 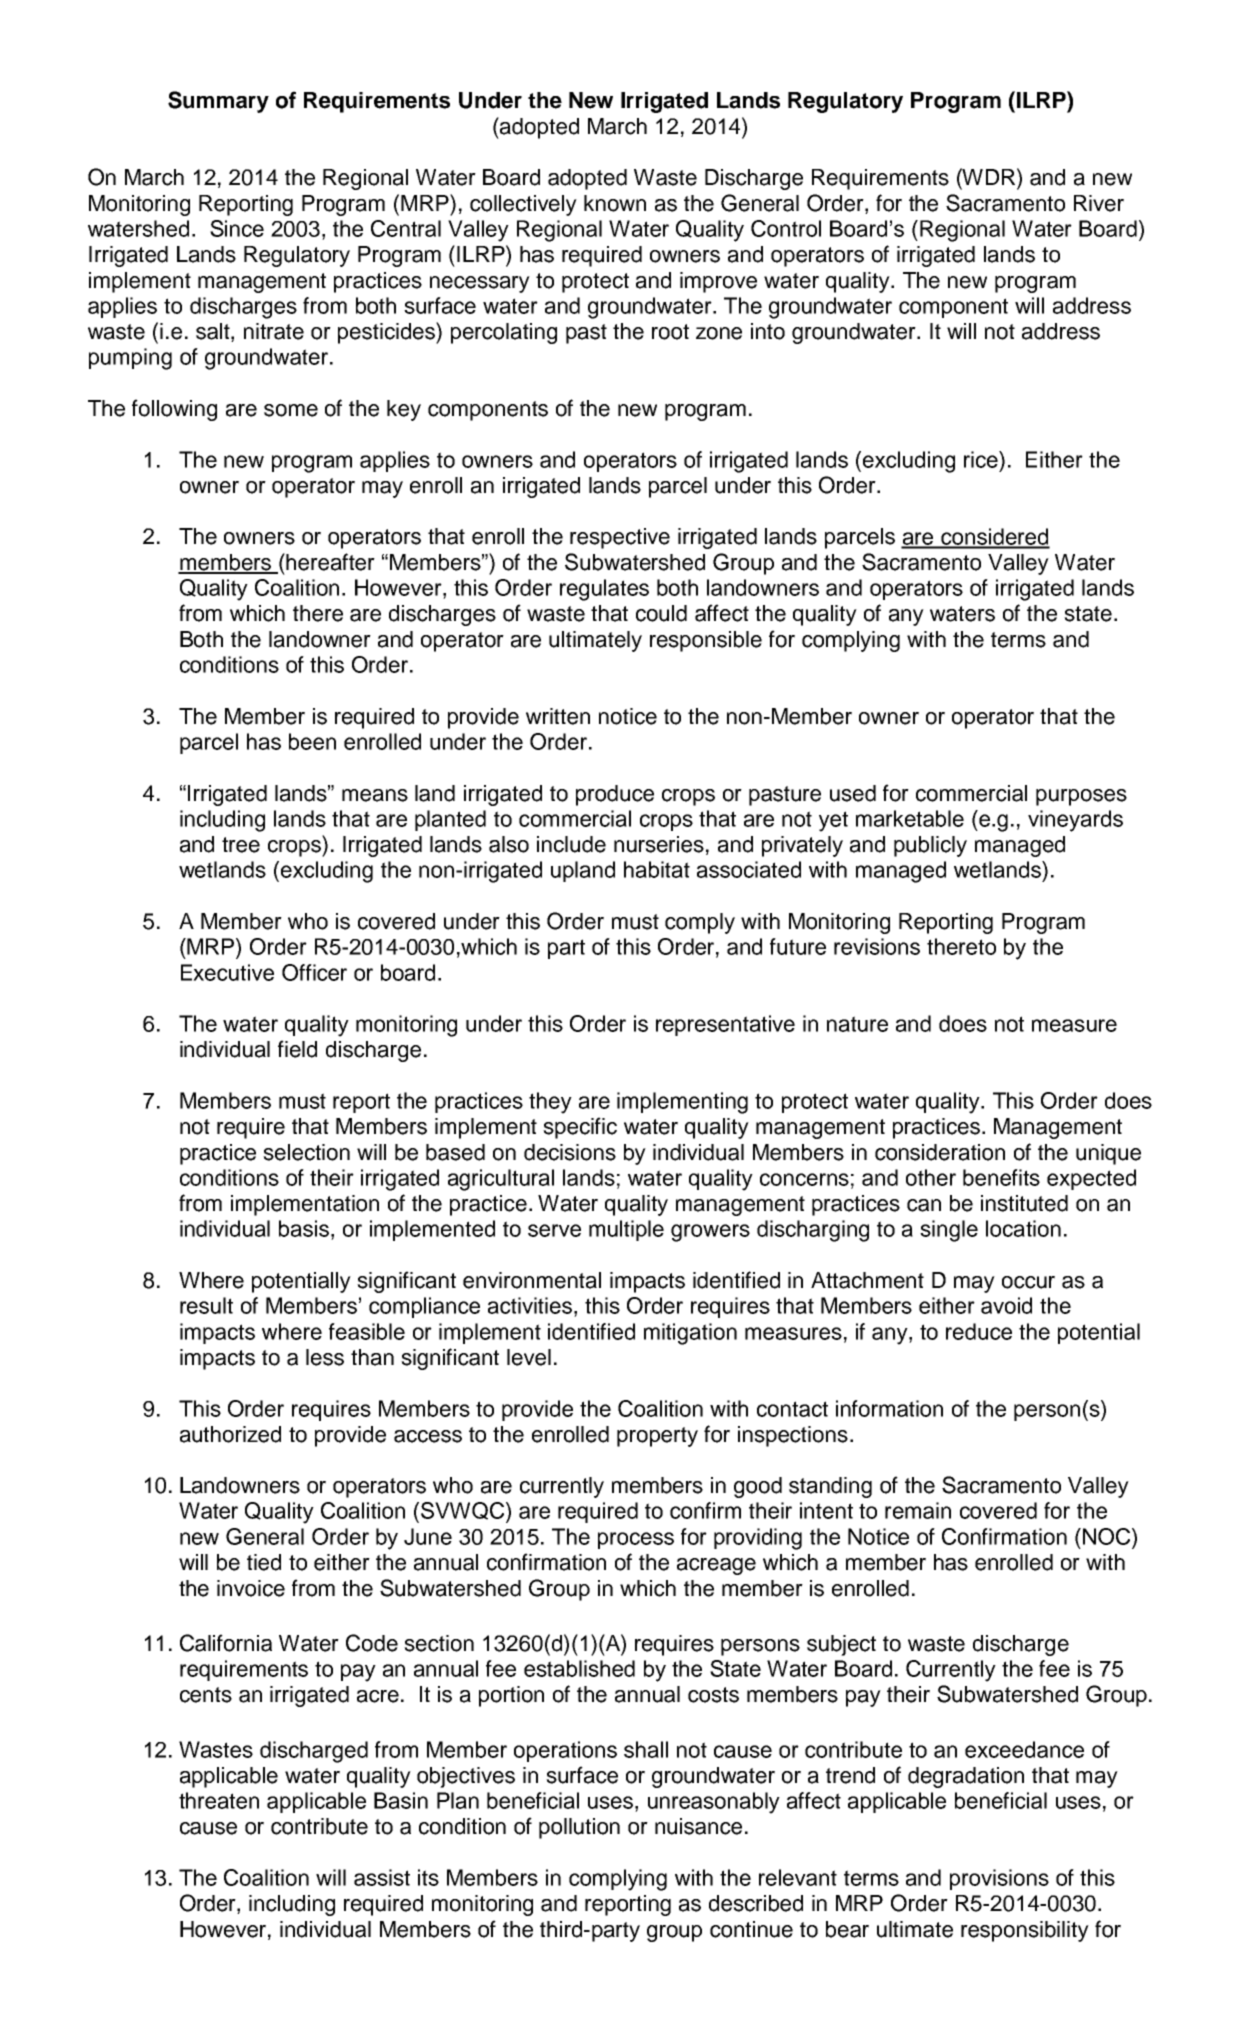 What do you see at coordinates (918, 1510) in the screenshot?
I see `remain` at bounding box center [918, 1510].
